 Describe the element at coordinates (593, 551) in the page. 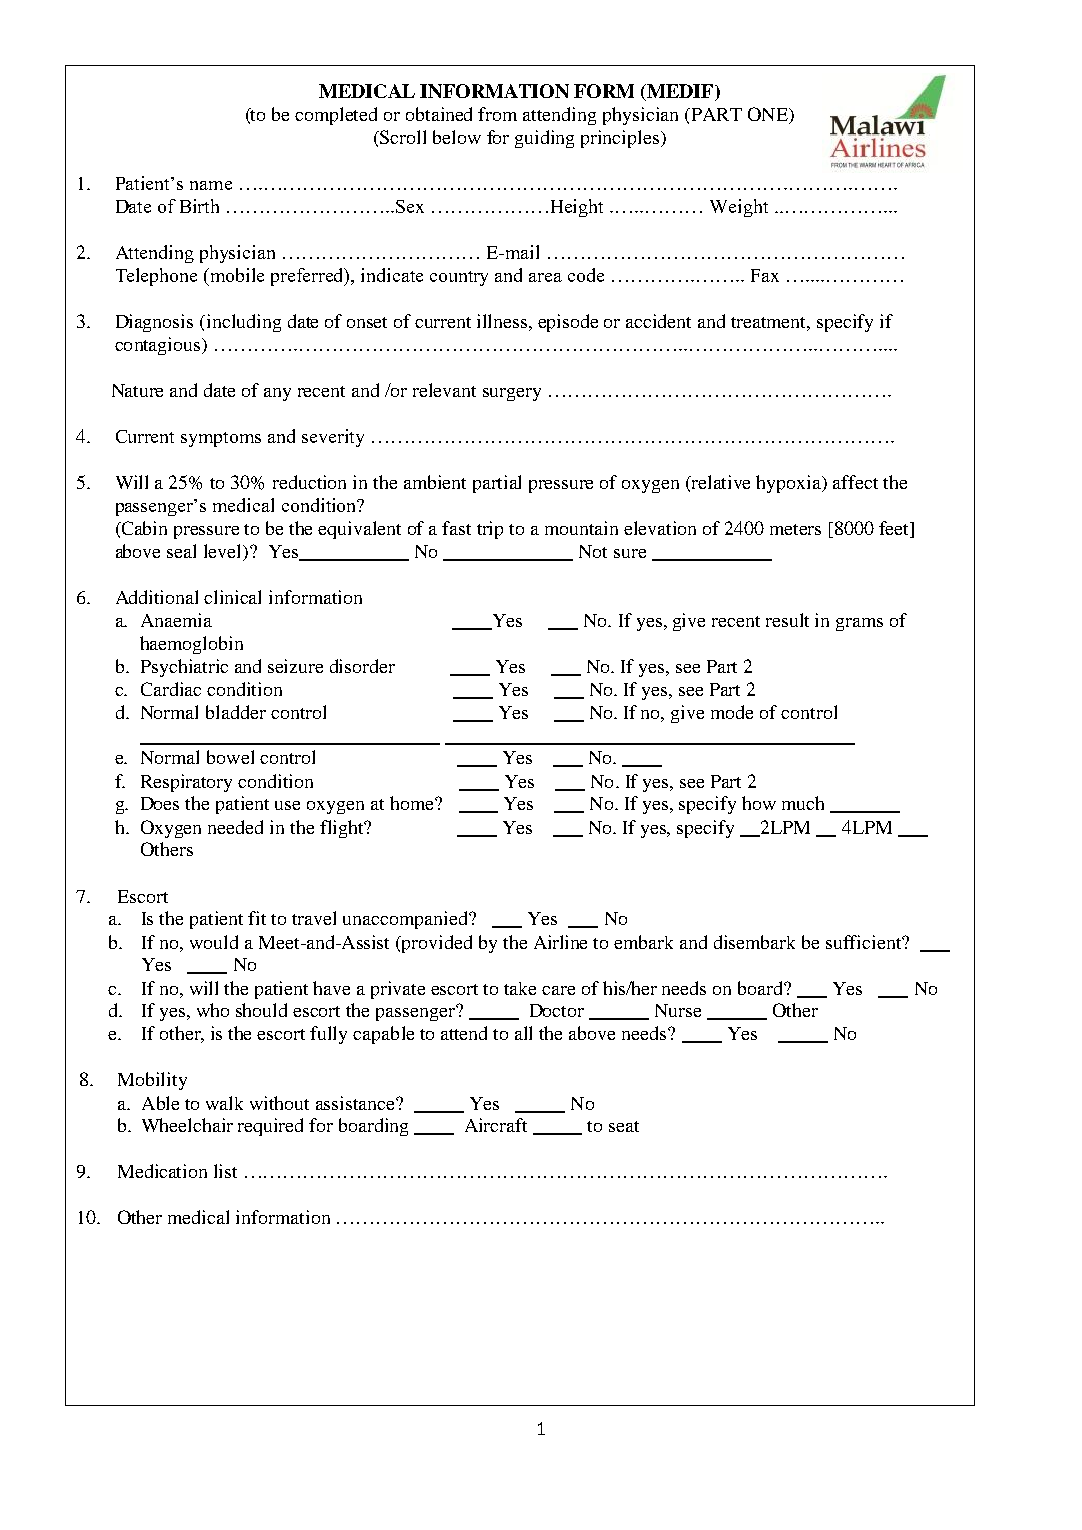

I see `Not` at that location.
